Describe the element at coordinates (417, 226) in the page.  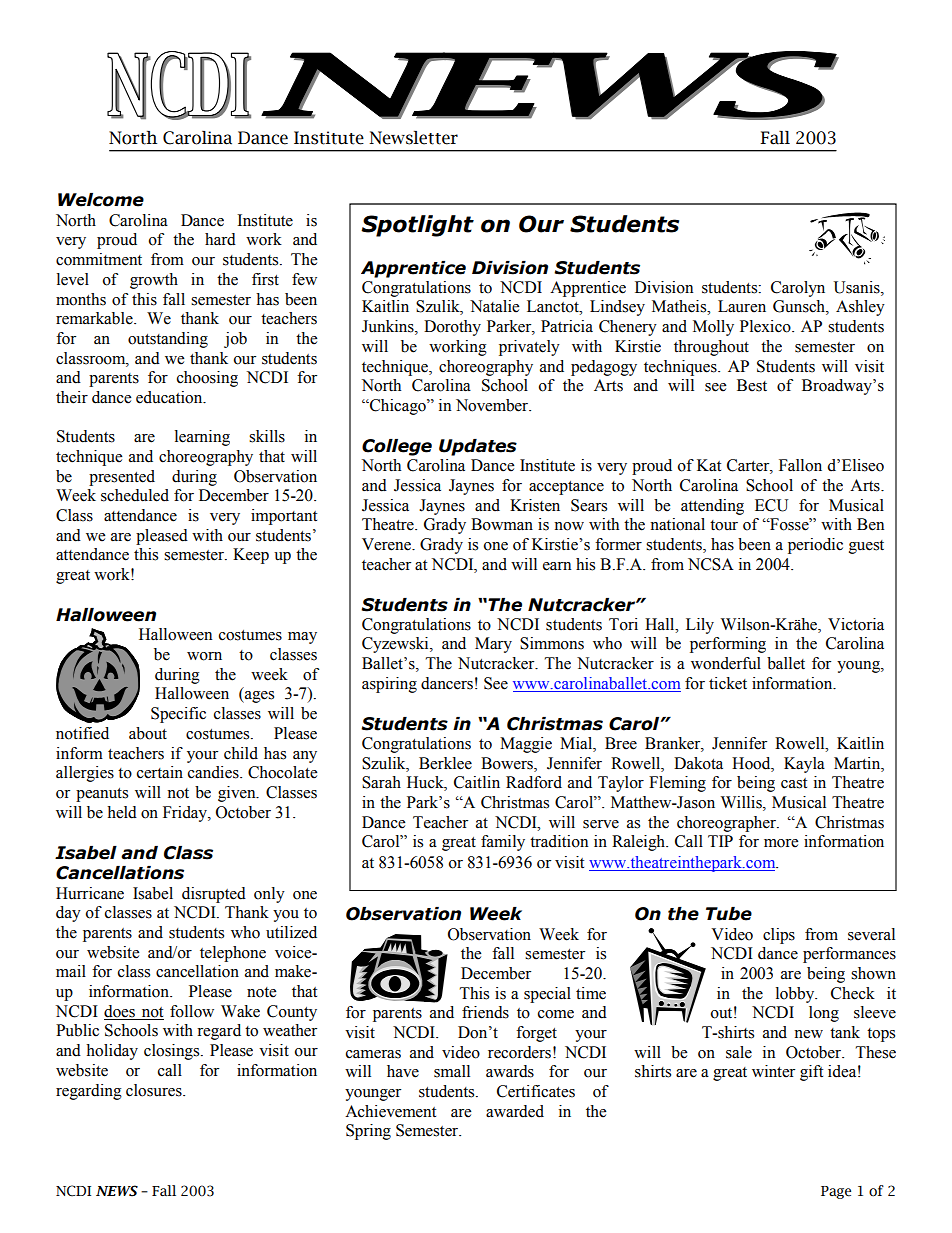
I see `Spotlight` at that location.
